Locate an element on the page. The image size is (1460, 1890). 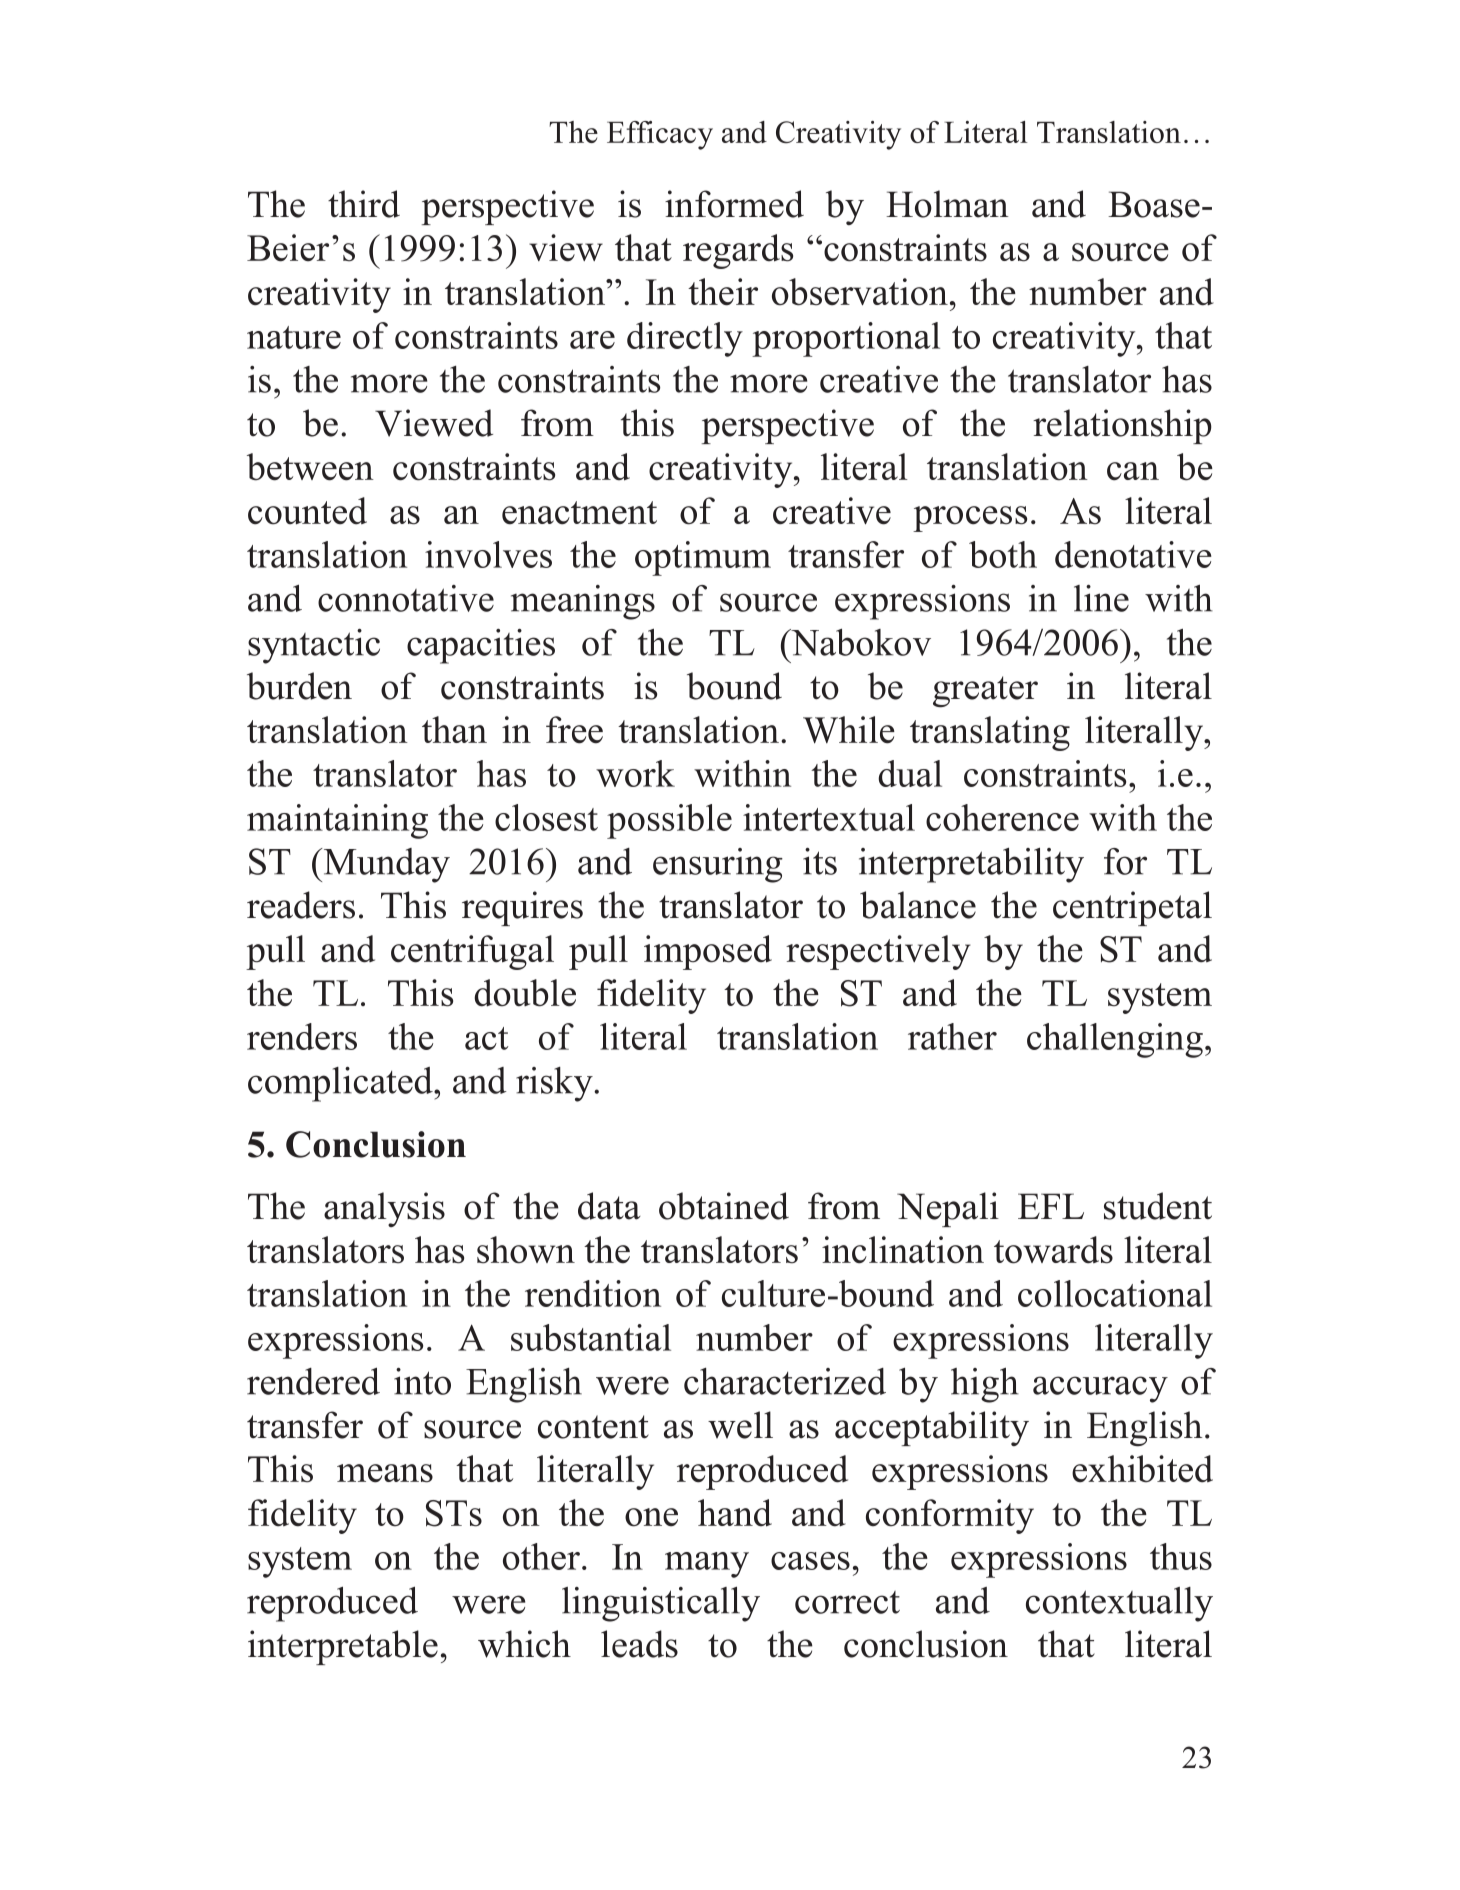
complicated is located at coordinates (341, 1084).
